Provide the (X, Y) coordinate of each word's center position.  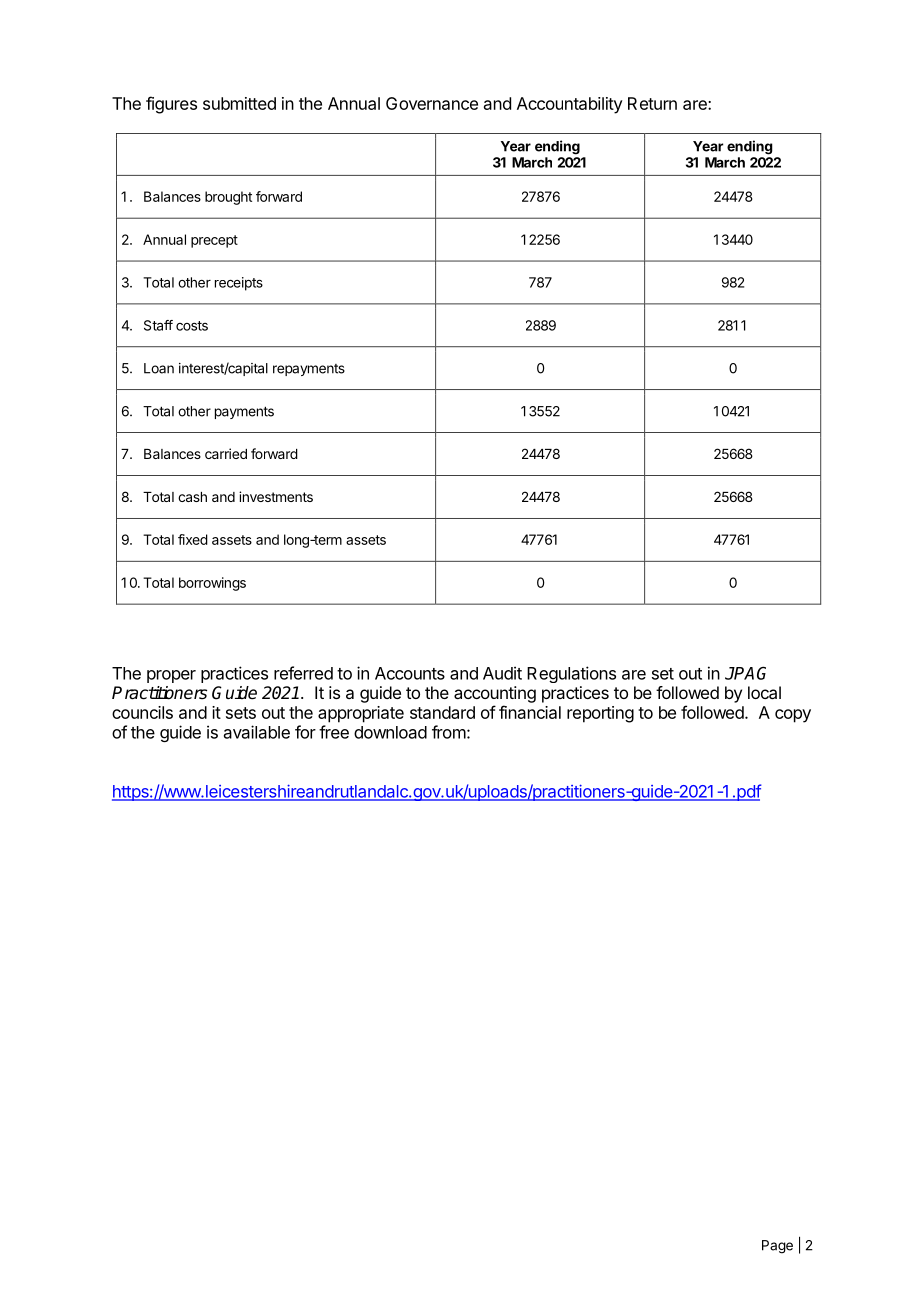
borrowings (212, 584)
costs (192, 326)
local (764, 692)
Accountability (570, 105)
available (257, 732)
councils (142, 712)
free (334, 732)
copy (793, 716)
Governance (432, 103)
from (449, 732)
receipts (239, 284)
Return (652, 103)
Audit (502, 673)
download (390, 732)
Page (777, 1247)
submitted (239, 103)
